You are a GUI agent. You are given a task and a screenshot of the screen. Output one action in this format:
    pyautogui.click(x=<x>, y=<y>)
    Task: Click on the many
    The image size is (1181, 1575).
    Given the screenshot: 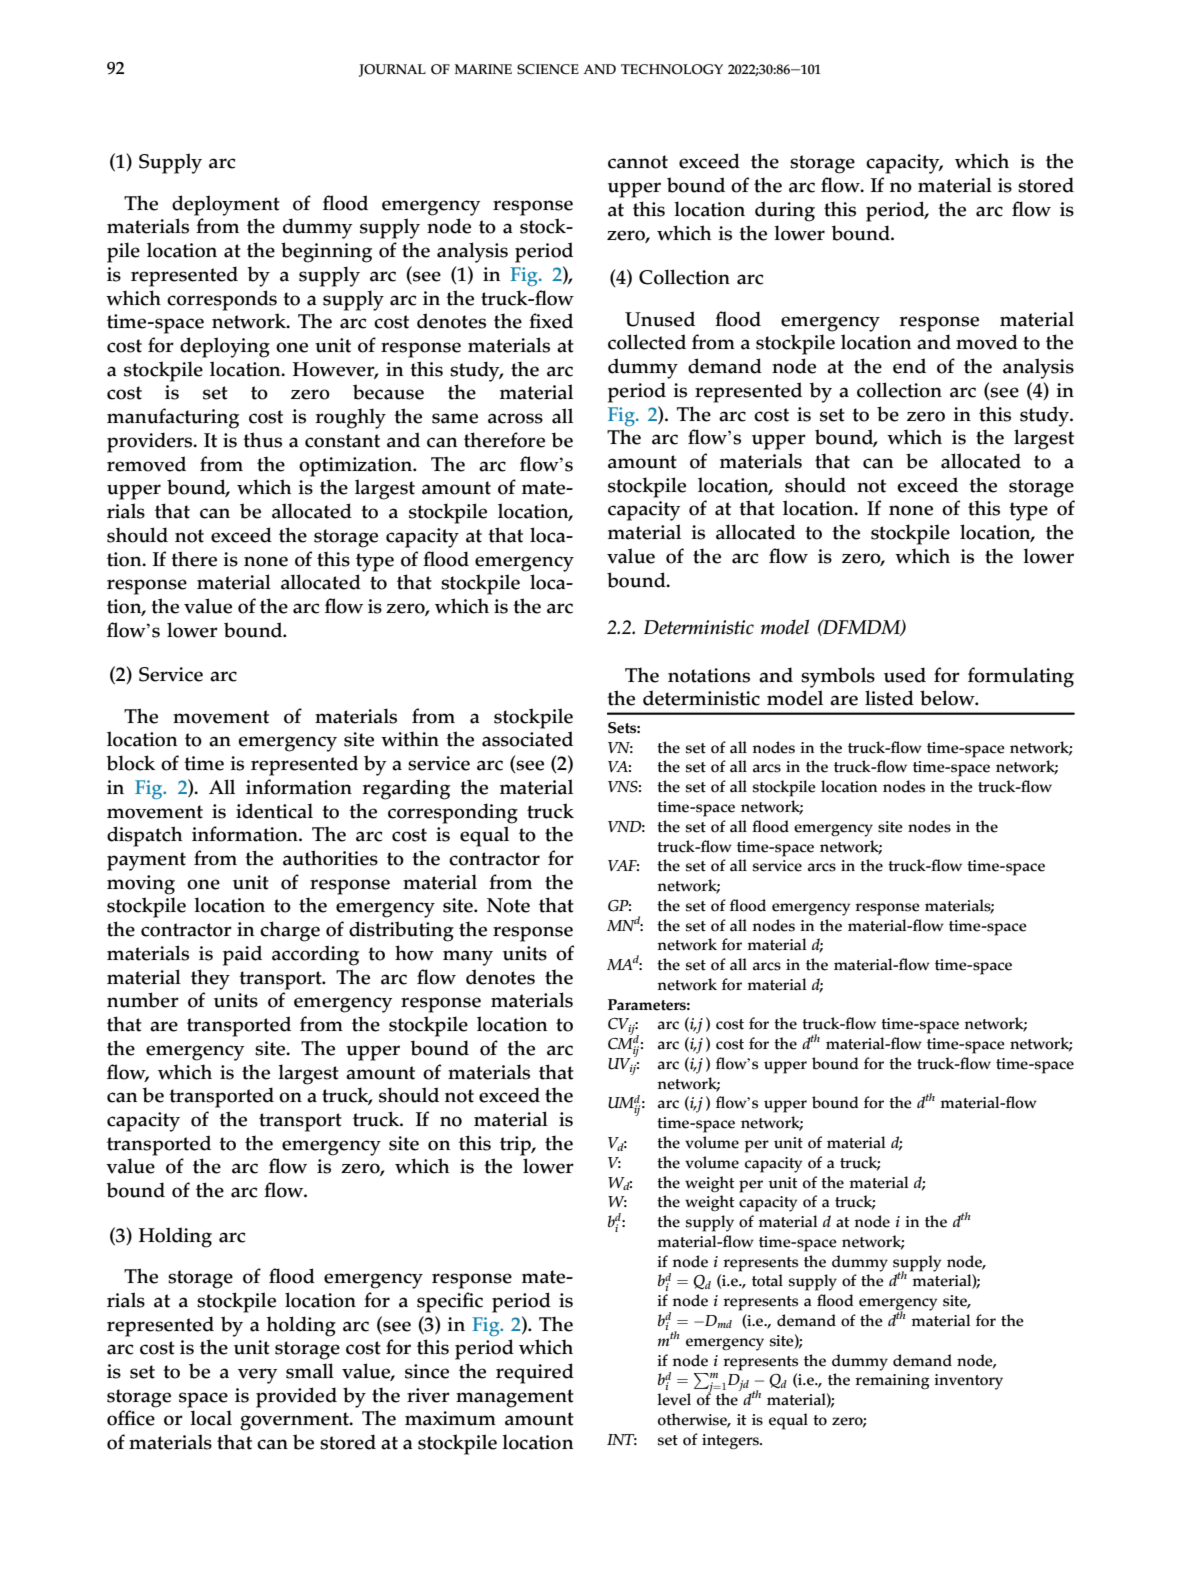 What is the action you would take?
    pyautogui.click(x=468, y=958)
